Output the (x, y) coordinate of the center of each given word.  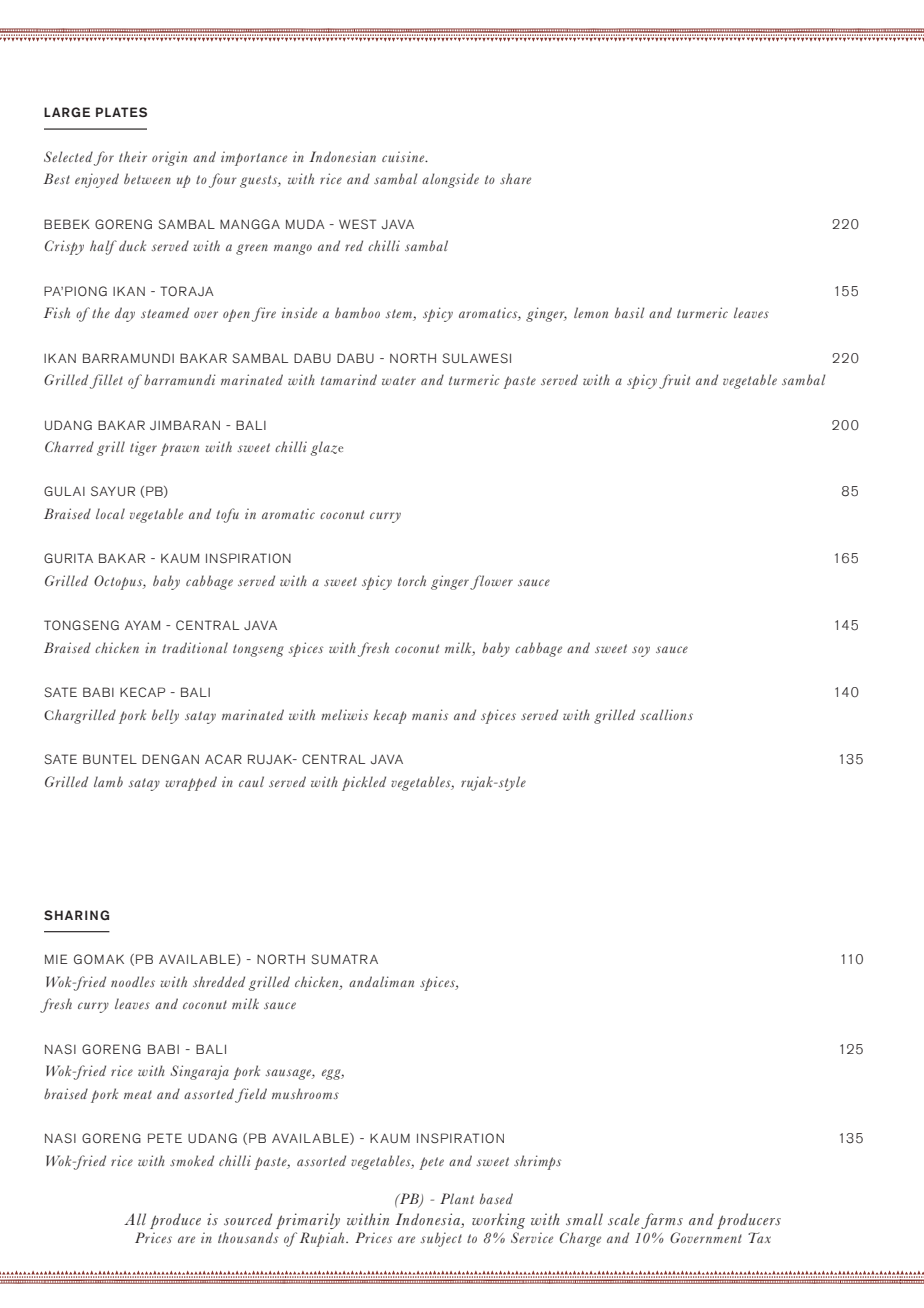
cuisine (404, 157)
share (515, 178)
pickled (364, 783)
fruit (674, 381)
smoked (192, 1160)
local (110, 513)
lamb (108, 781)
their (133, 156)
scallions (666, 714)
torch (412, 580)
